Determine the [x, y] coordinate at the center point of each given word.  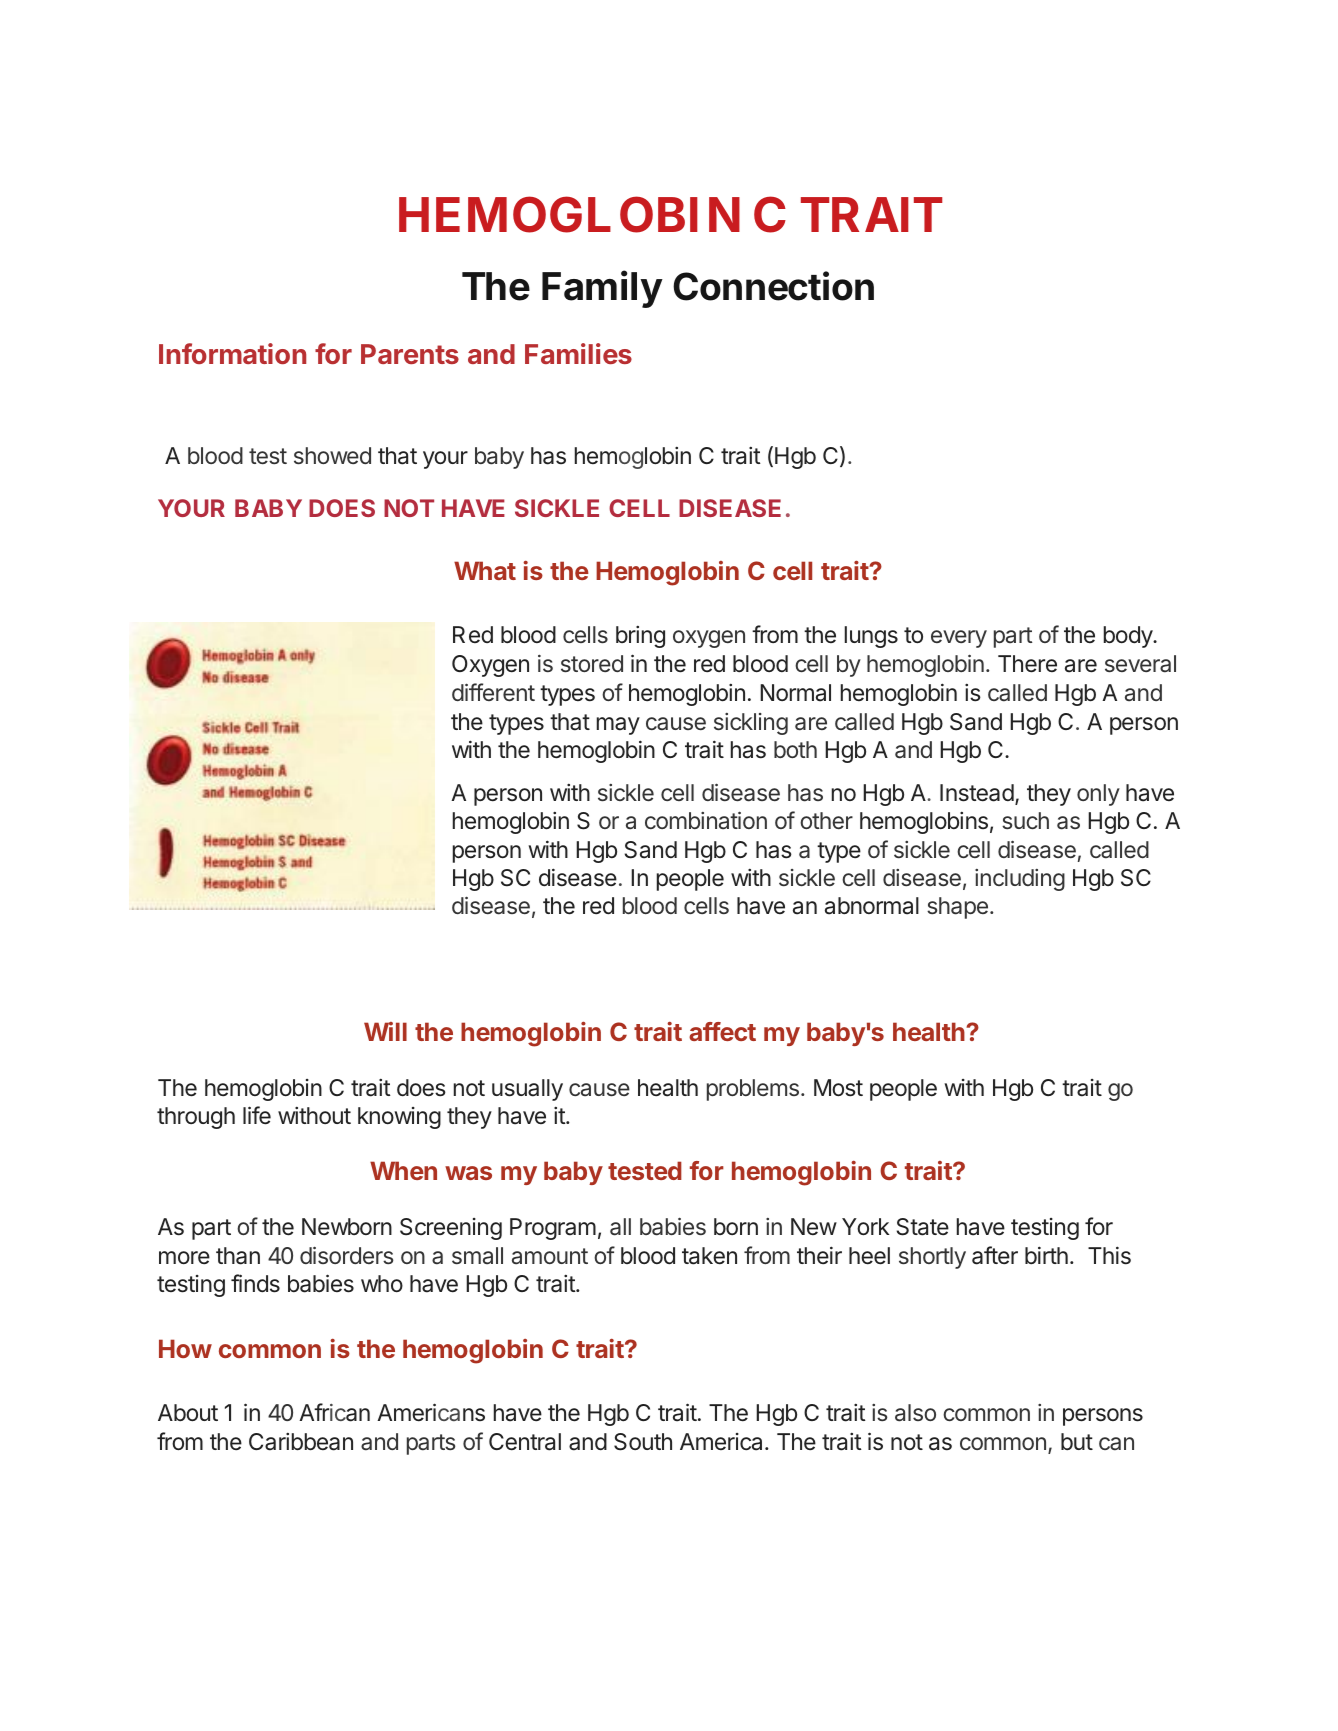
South [643, 1442]
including [1020, 880]
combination [706, 820]
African [334, 1412]
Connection [773, 286]
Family [602, 289]
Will [385, 1031]
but [1077, 1441]
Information [232, 353]
